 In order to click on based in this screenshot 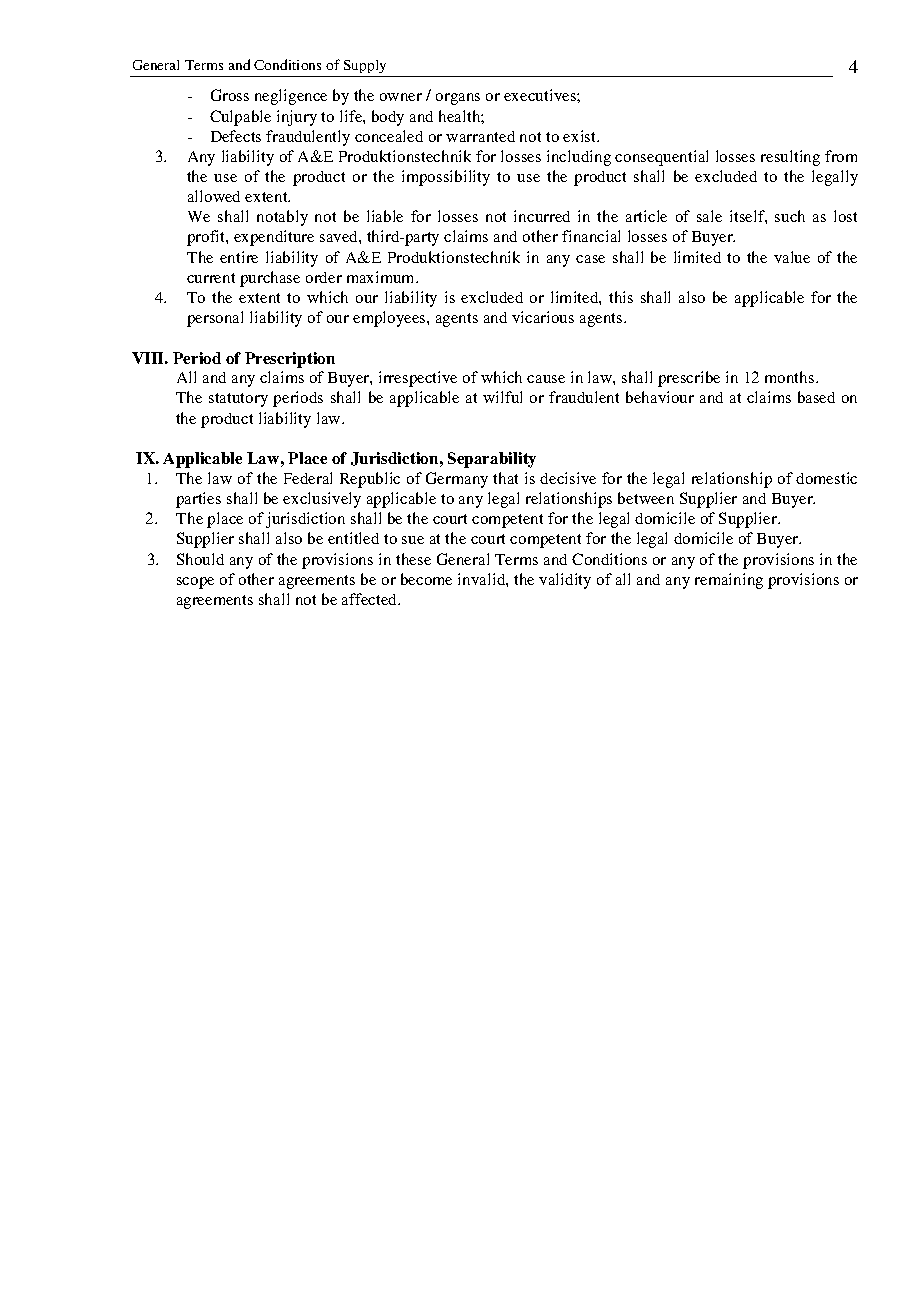, I will do `click(816, 397)`.
